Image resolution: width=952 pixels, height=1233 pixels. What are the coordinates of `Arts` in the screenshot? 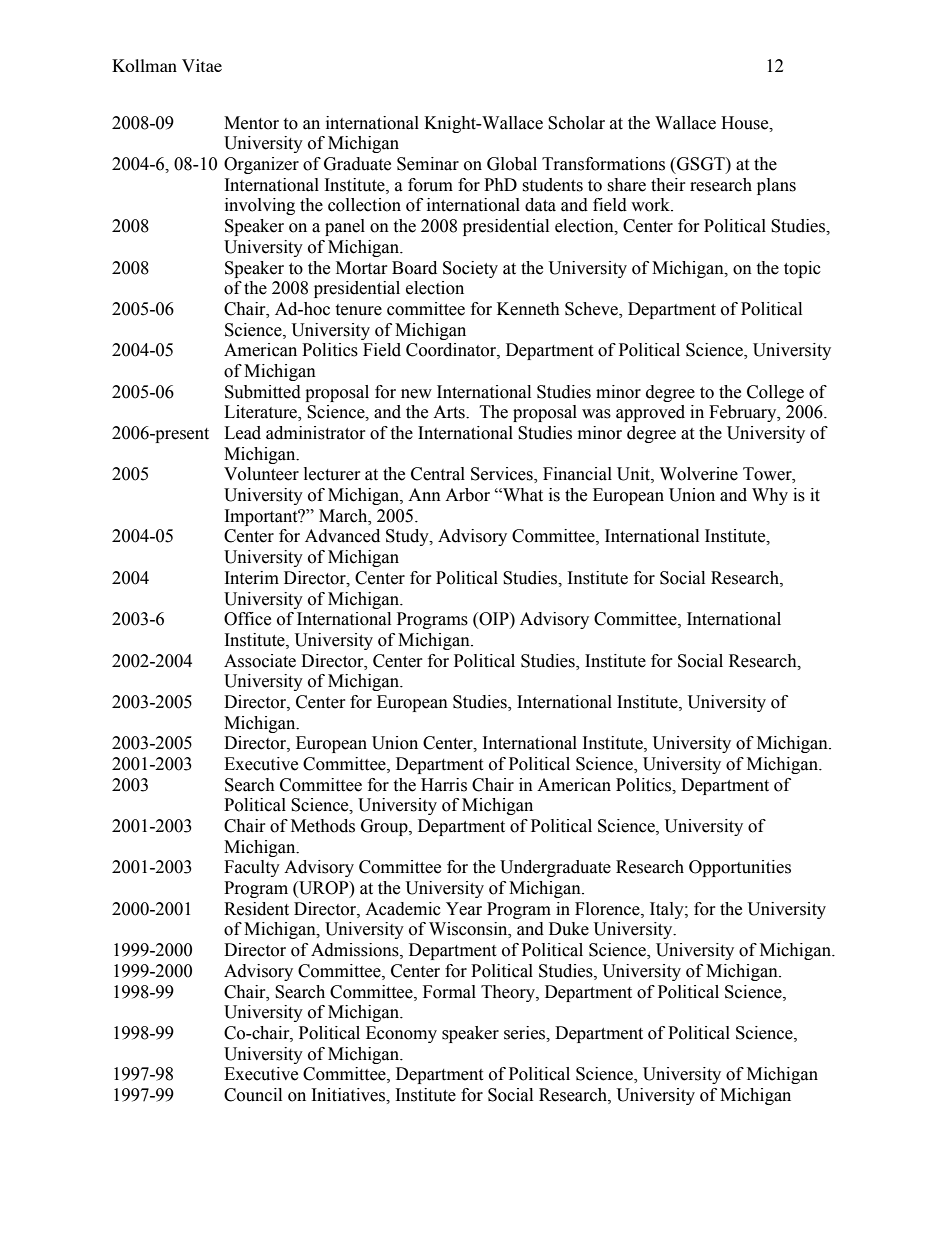 It's located at (450, 412).
